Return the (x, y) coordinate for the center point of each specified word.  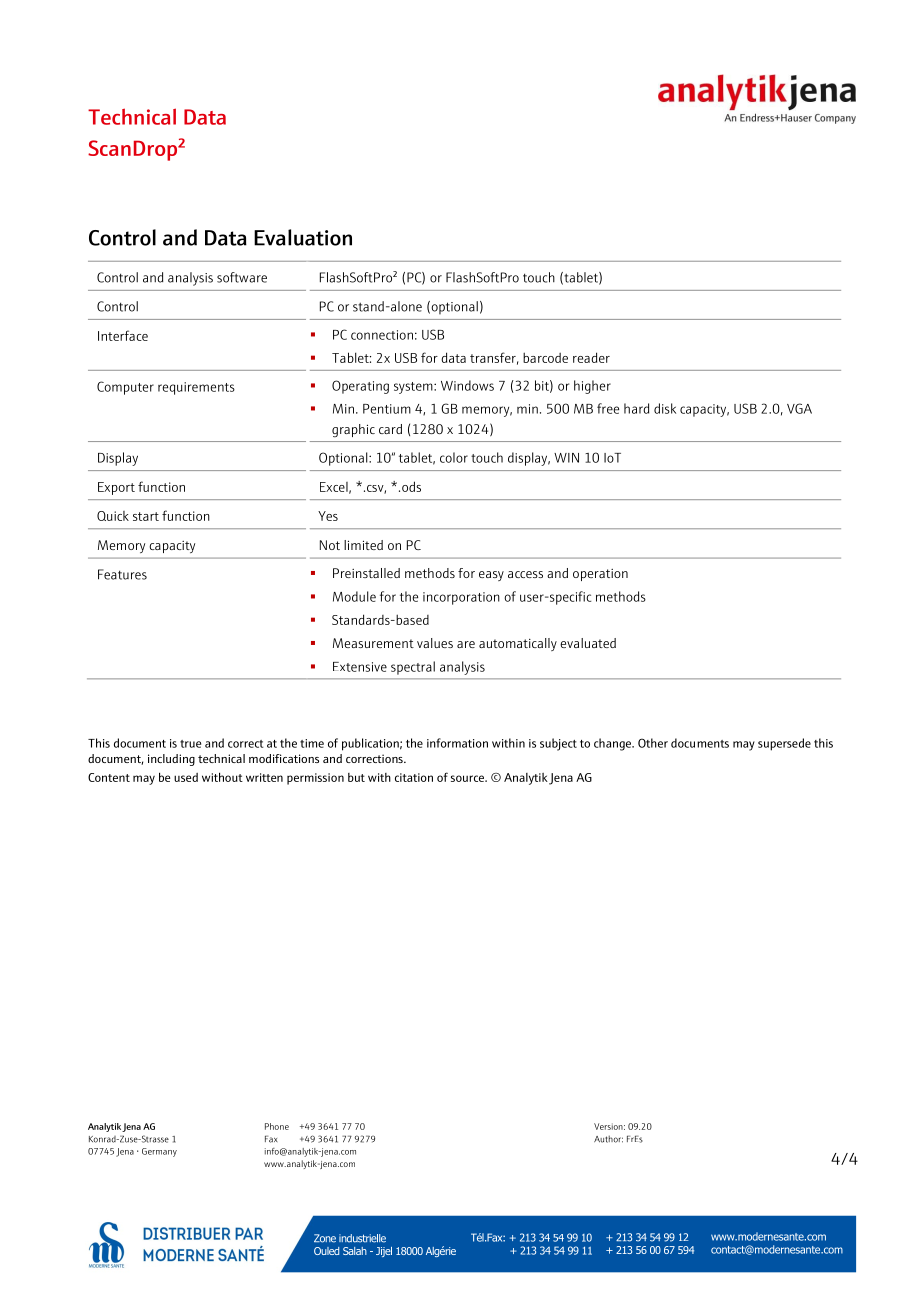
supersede (784, 744)
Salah (355, 1251)
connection (382, 335)
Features (122, 574)
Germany (159, 1152)
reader (591, 357)
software (242, 277)
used (186, 777)
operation (600, 575)
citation (414, 777)
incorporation (461, 598)
